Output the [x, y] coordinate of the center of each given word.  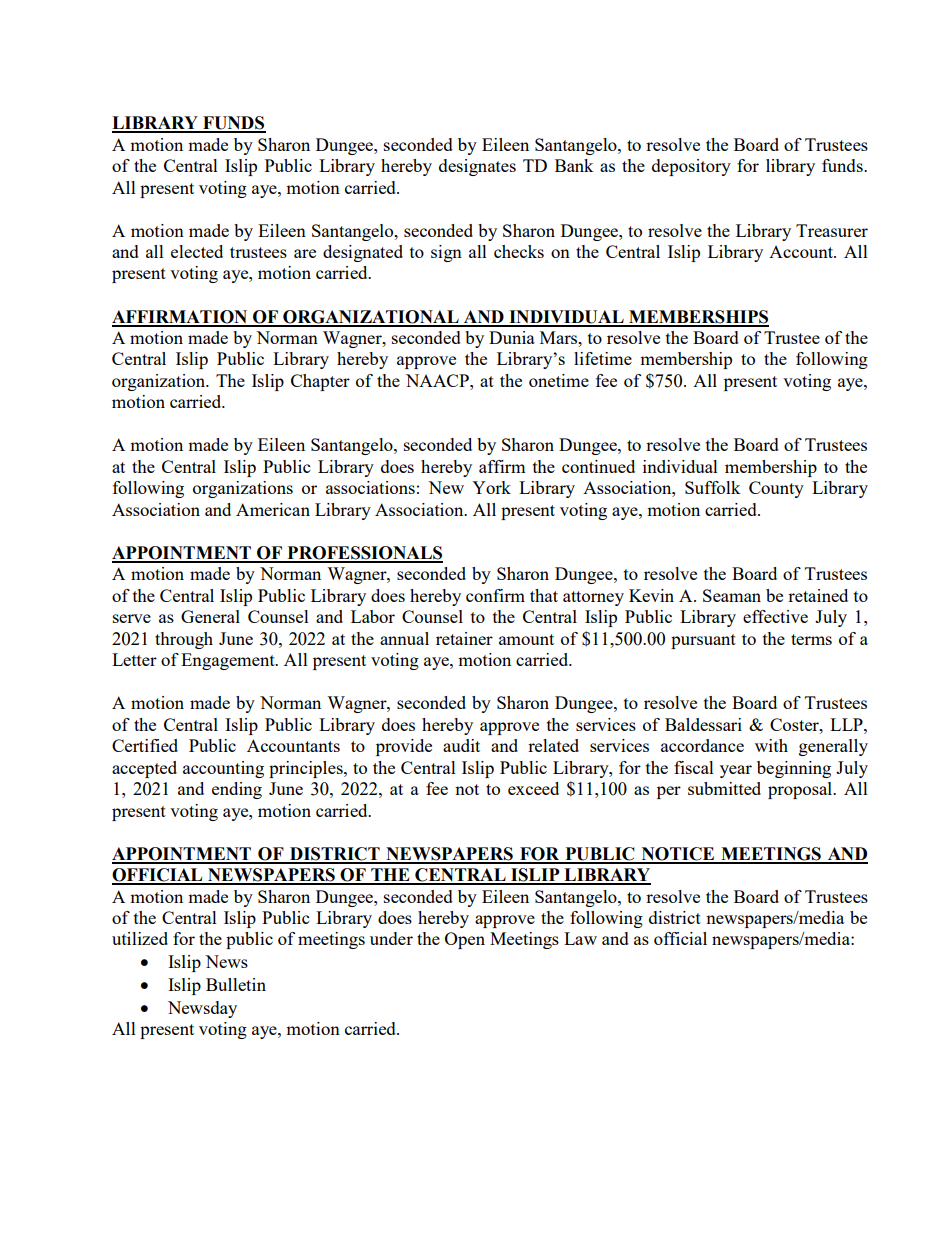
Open [465, 940]
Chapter [320, 382]
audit [461, 745]
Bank [574, 165]
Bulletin [236, 984]
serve [132, 618]
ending [237, 790]
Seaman [732, 595]
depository [691, 167]
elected [197, 251]
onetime [559, 380]
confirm [495, 595]
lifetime [603, 358]
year [736, 771]
